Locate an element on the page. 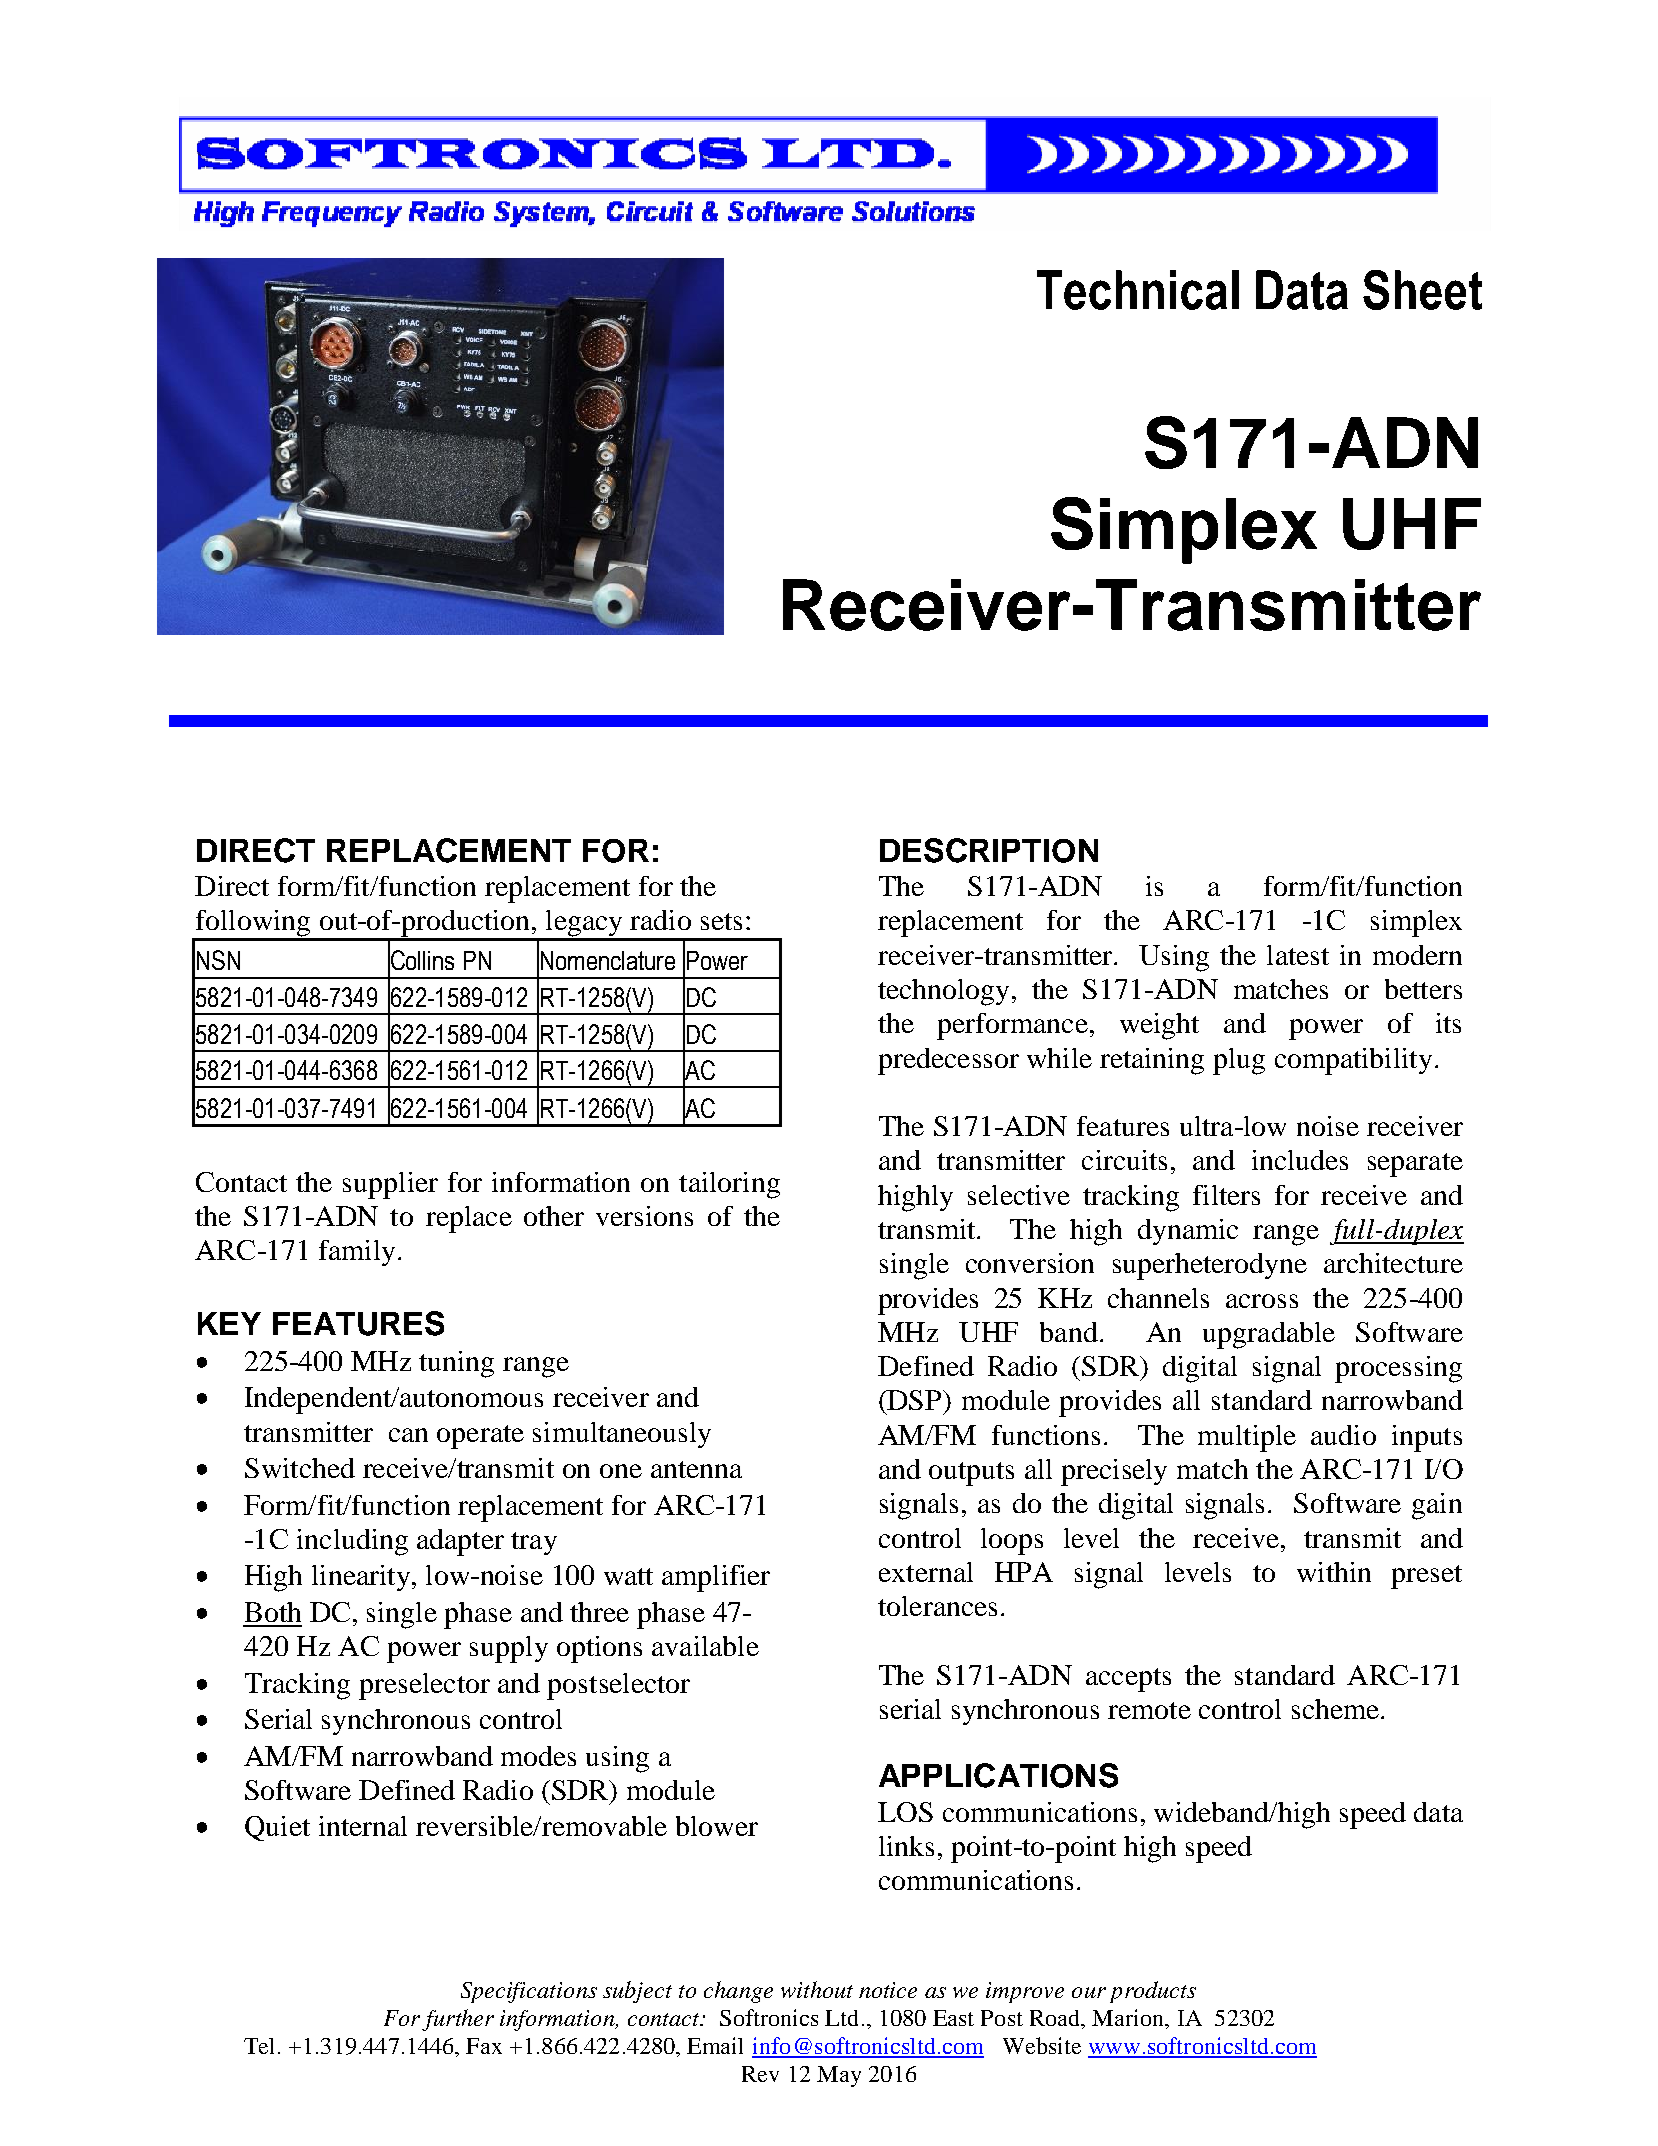  DESCRIPTION is located at coordinates (989, 850).
